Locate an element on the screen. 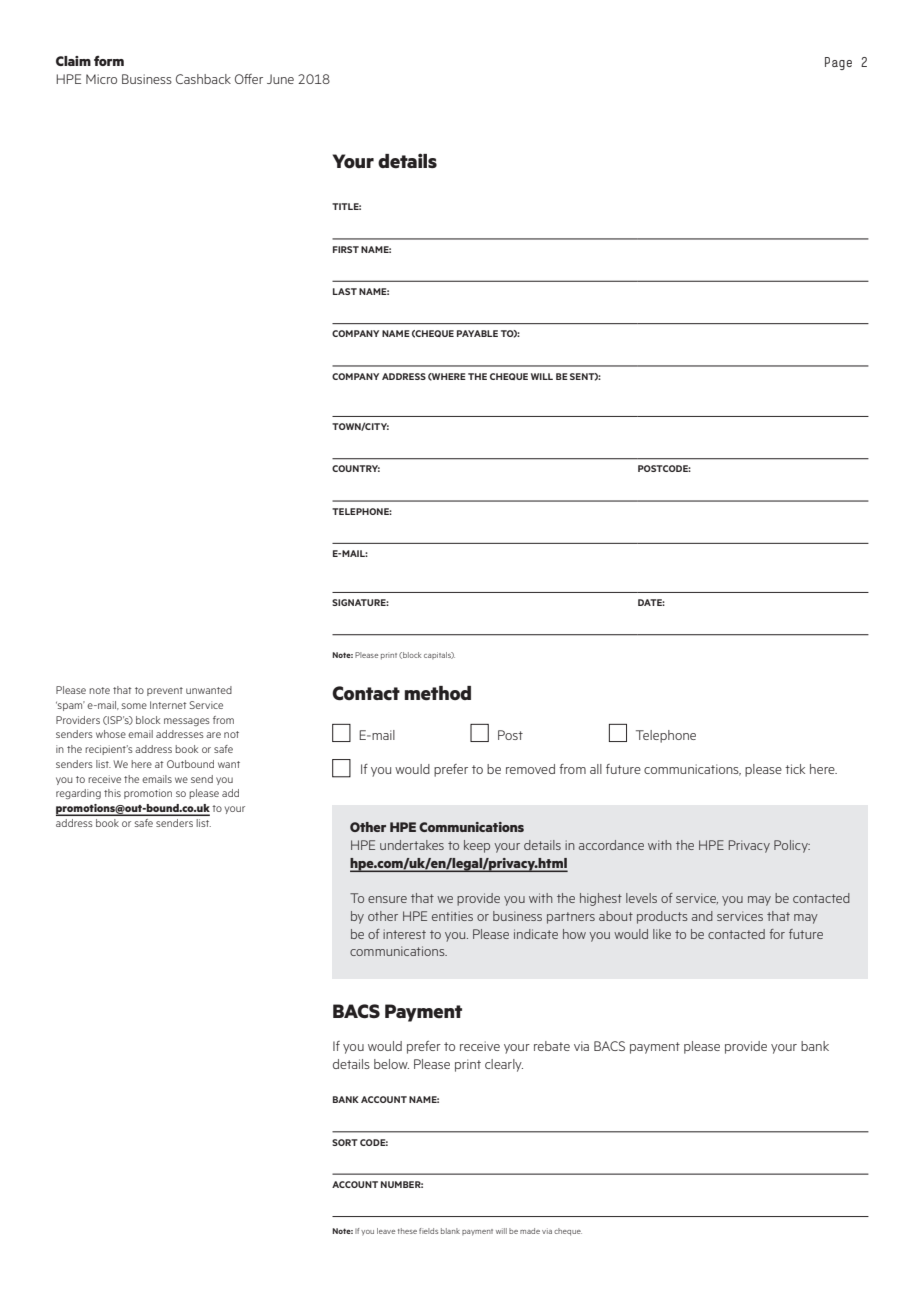  Page is located at coordinates (838, 63).
